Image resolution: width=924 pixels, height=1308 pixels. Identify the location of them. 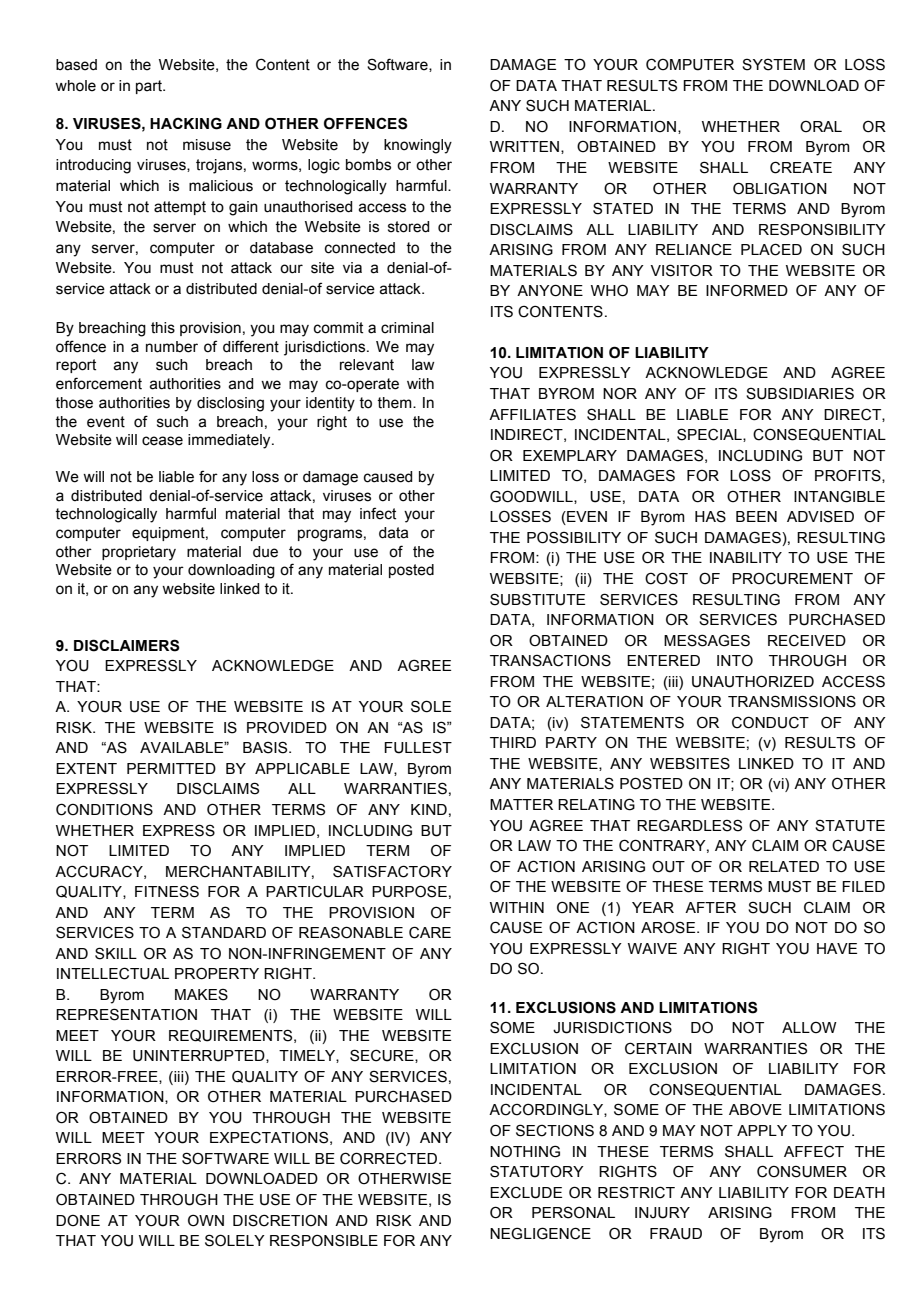
(395, 403).
